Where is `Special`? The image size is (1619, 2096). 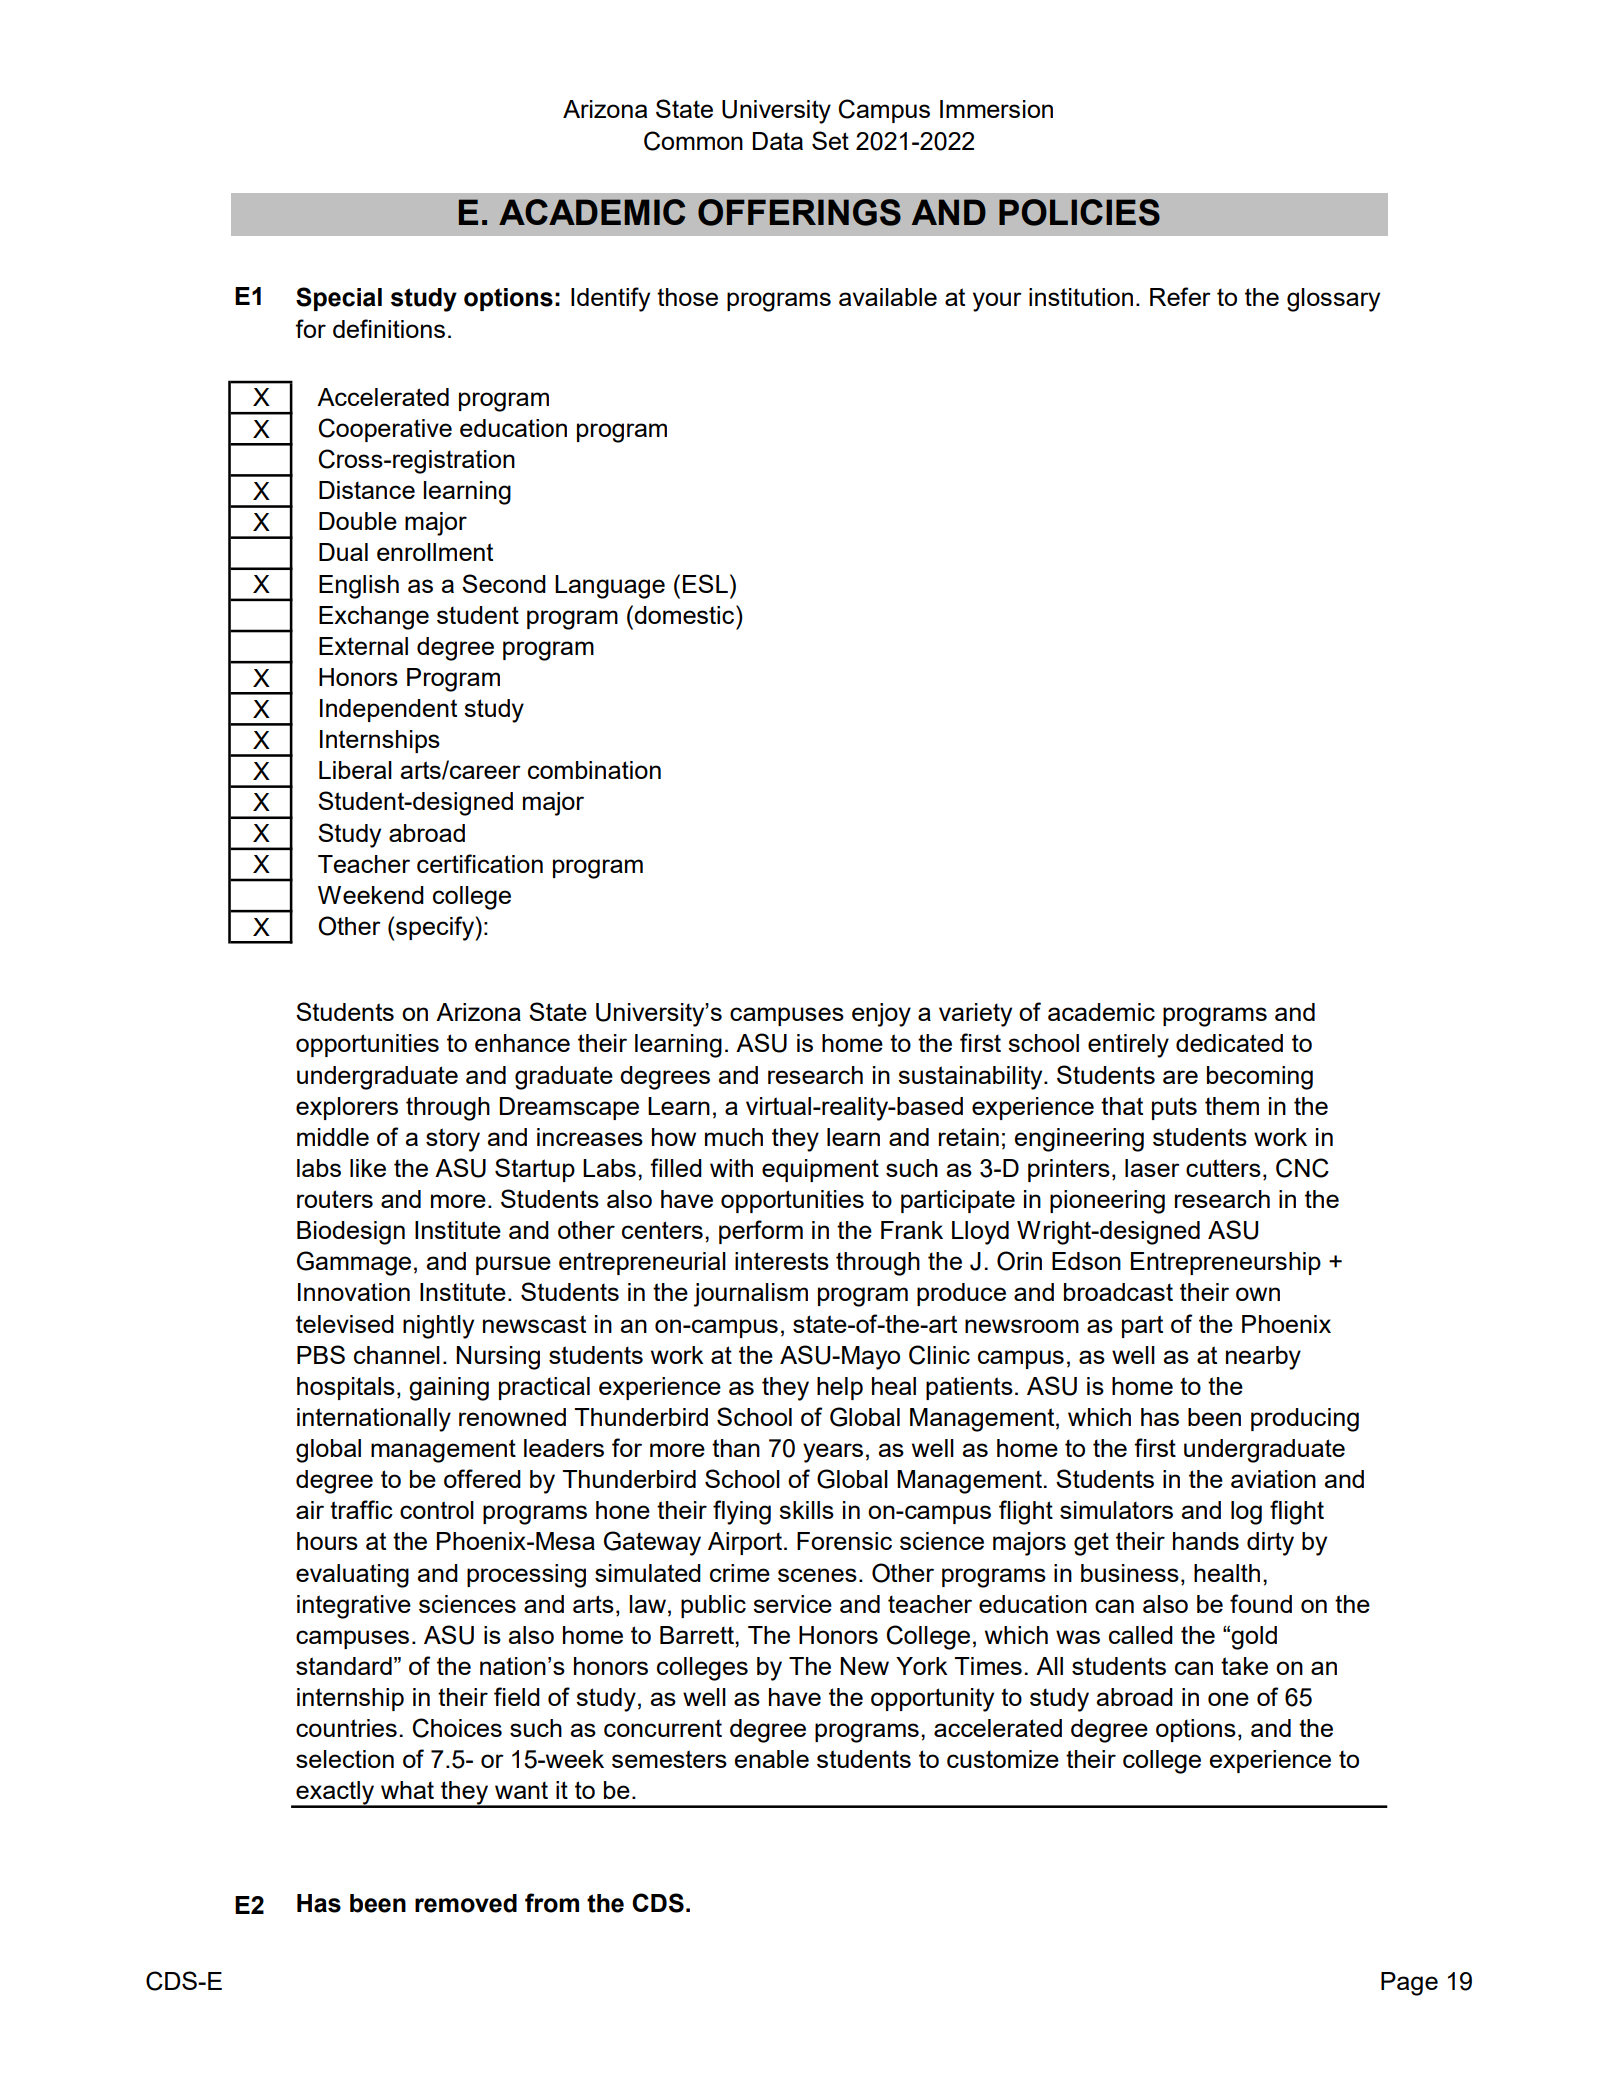
Special is located at coordinates (339, 299).
